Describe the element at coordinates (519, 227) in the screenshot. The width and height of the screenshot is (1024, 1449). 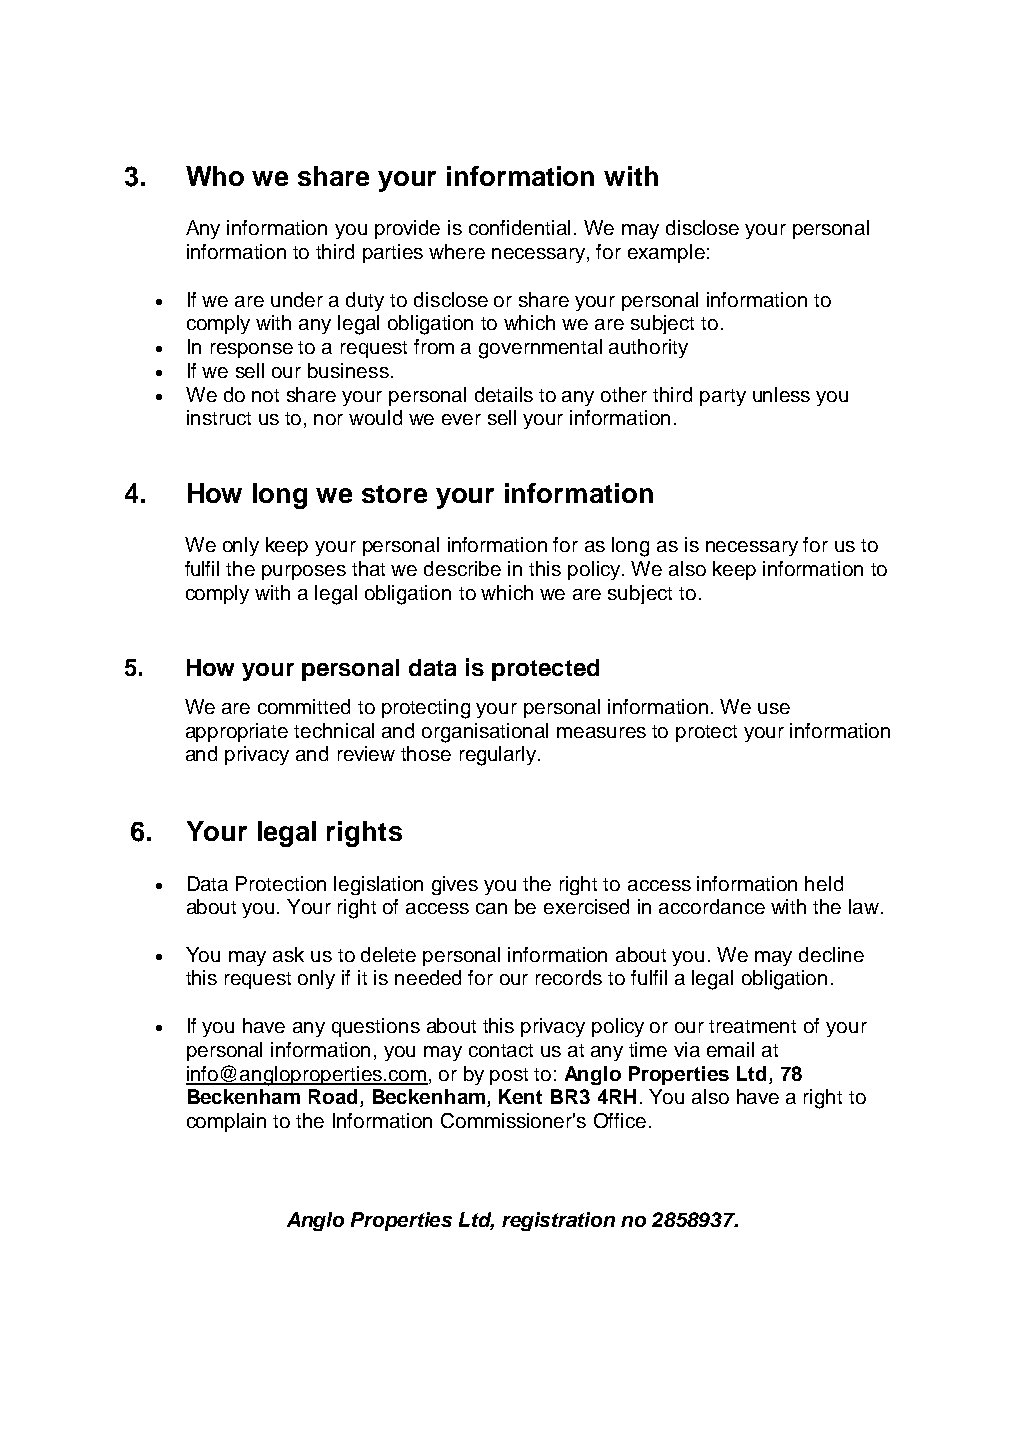
I see `confidential` at that location.
